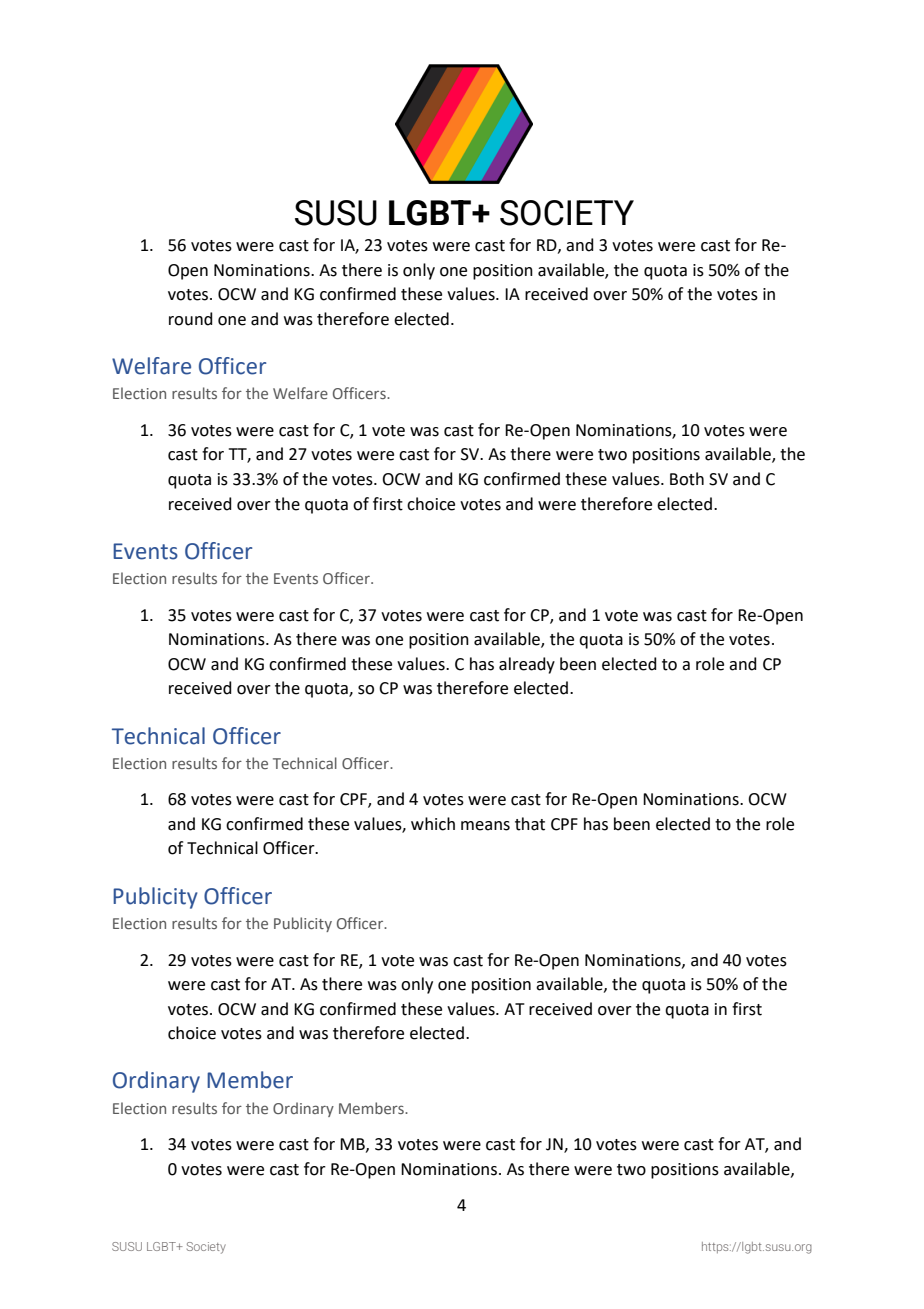 The height and width of the page is (1309, 924). What do you see at coordinates (485, 826) in the page?
I see `means` at bounding box center [485, 826].
